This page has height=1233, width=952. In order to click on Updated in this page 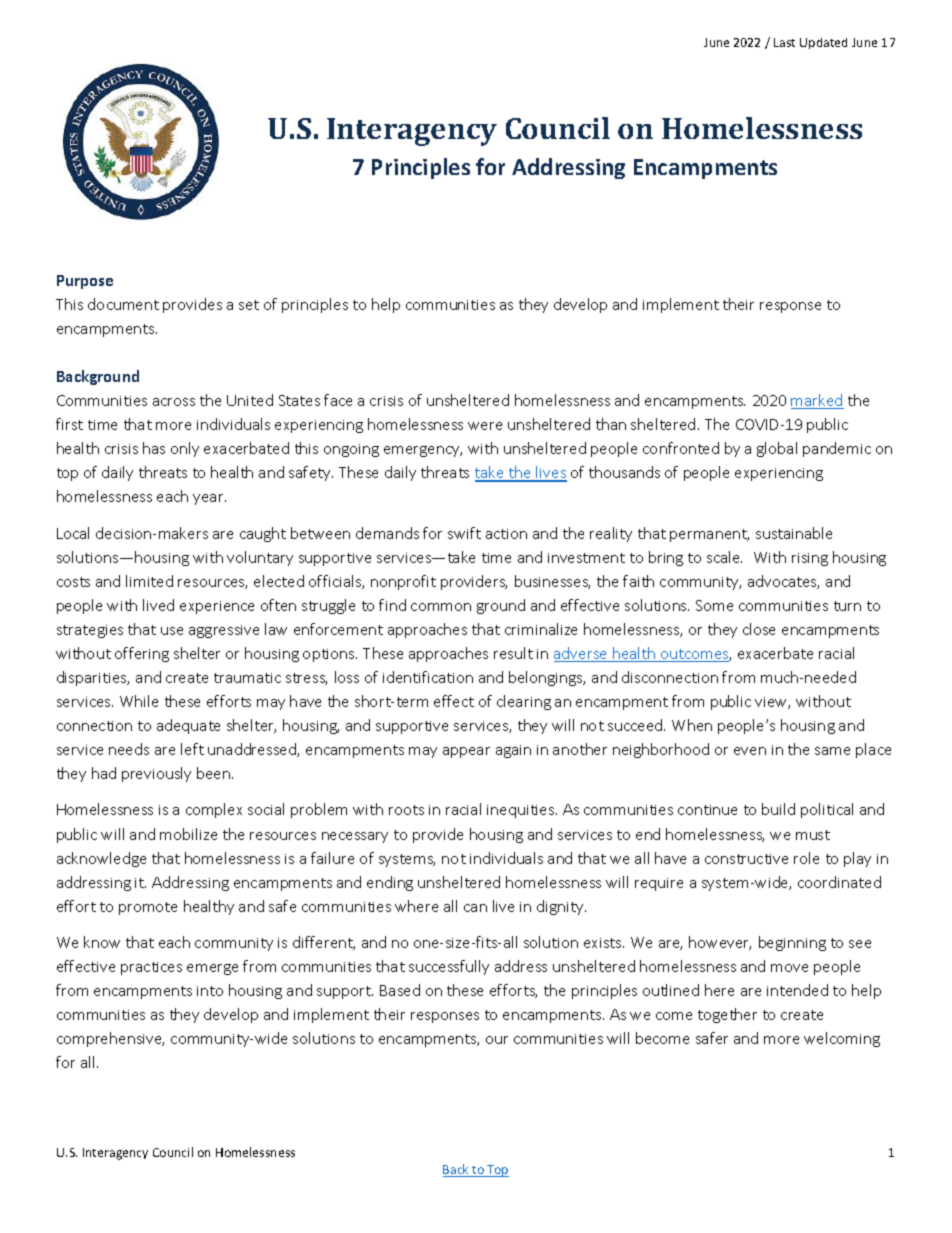, I will do `click(823, 43)`.
